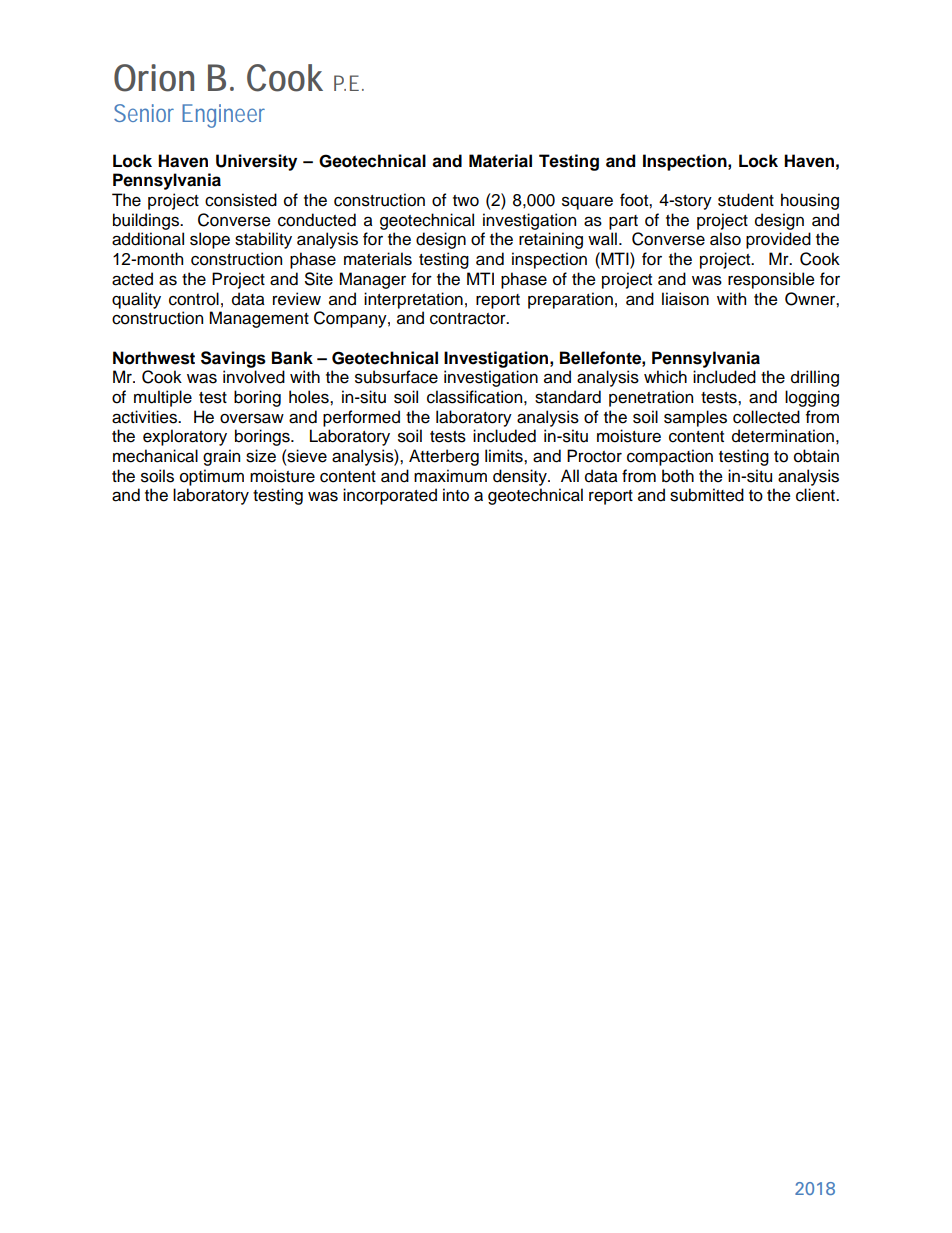 The image size is (952, 1233). What do you see at coordinates (413, 300) in the screenshot?
I see `interpretation` at bounding box center [413, 300].
